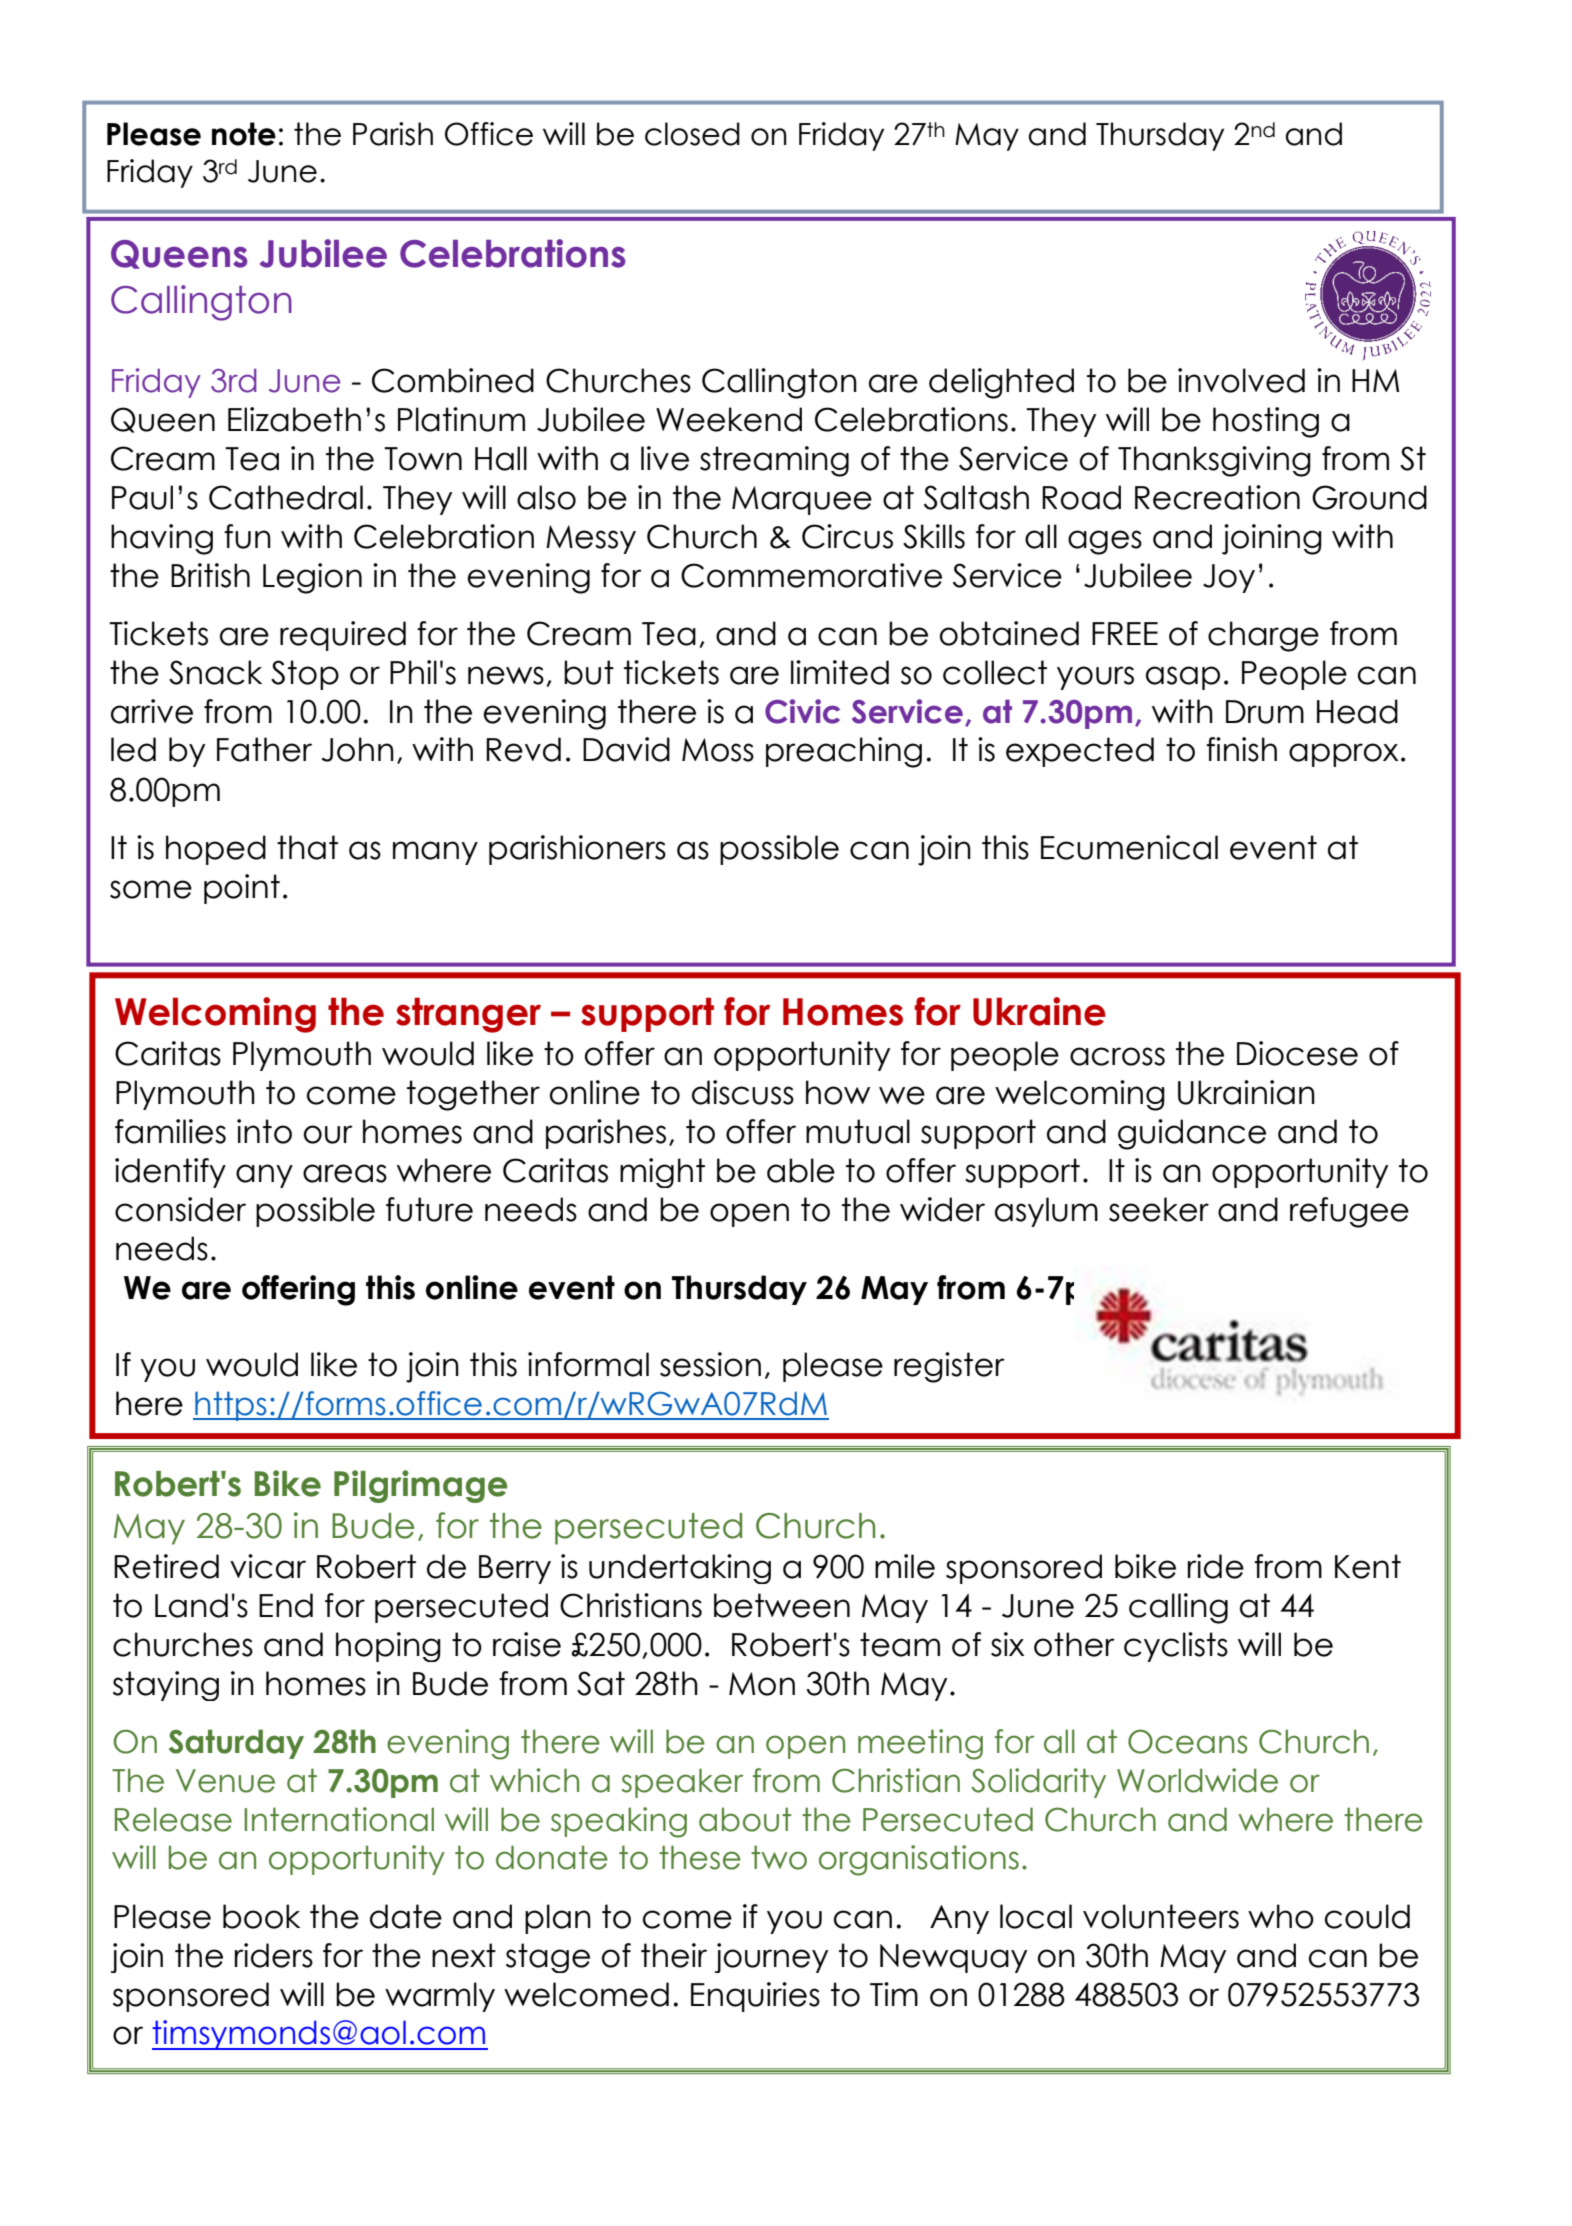 The image size is (1572, 2226). What do you see at coordinates (692, 134) in the screenshot?
I see `closed` at bounding box center [692, 134].
